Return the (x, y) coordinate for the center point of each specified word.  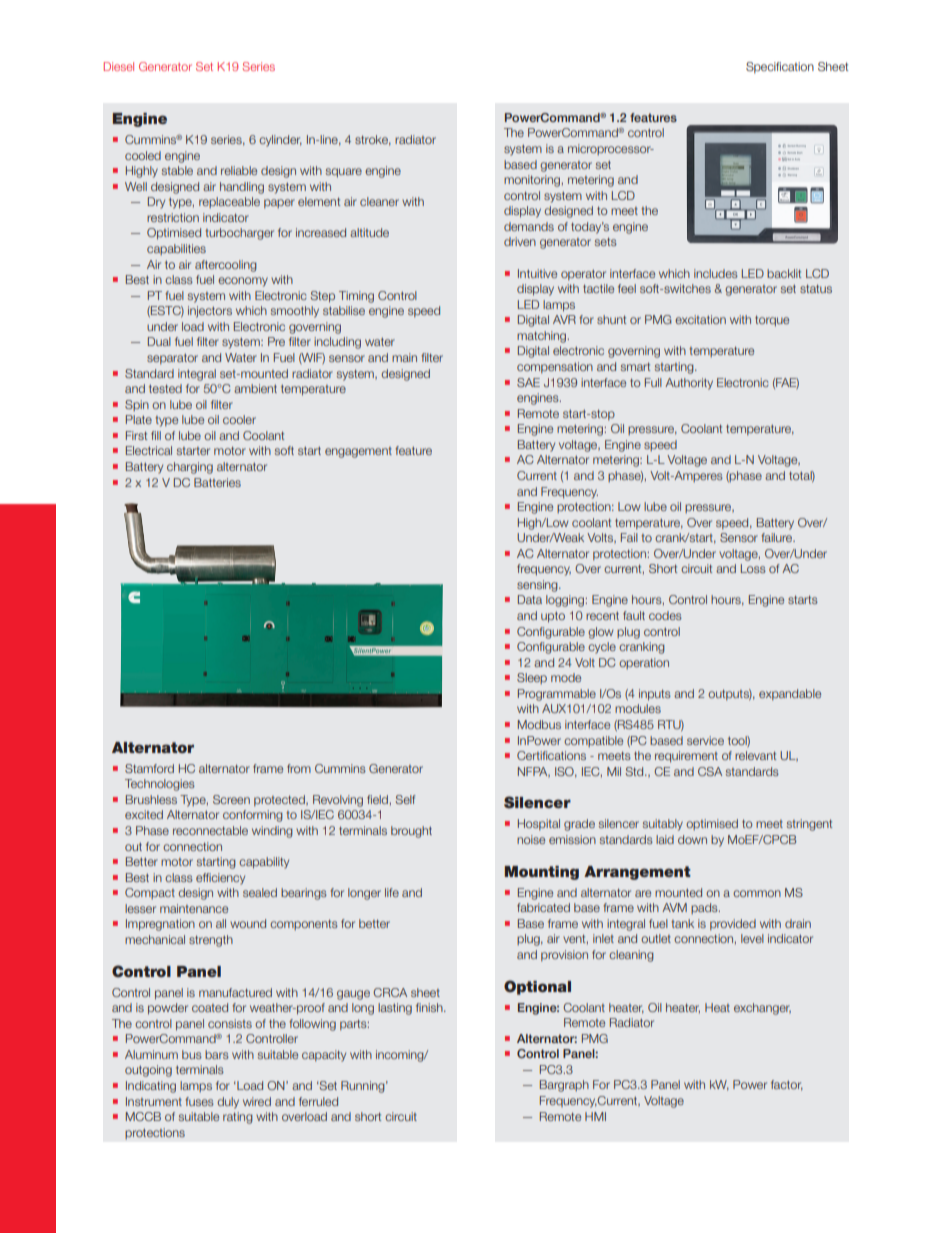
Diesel (119, 66)
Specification (780, 68)
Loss (753, 568)
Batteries (217, 482)
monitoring (532, 181)
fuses (199, 1101)
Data (530, 599)
